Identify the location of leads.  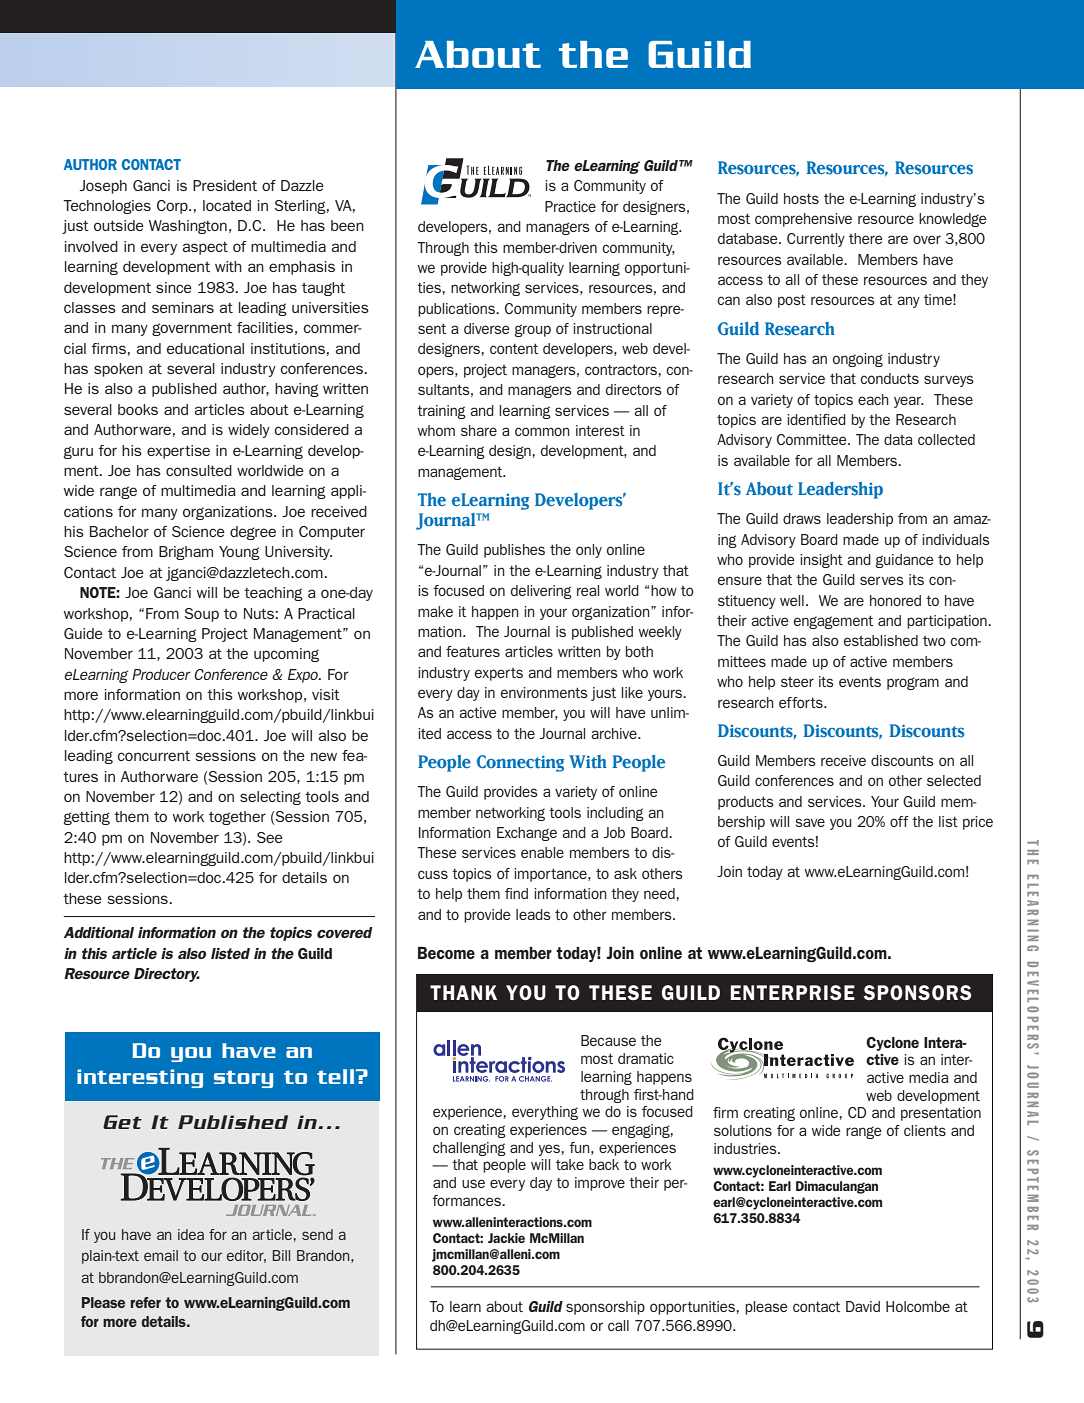
(533, 914).
